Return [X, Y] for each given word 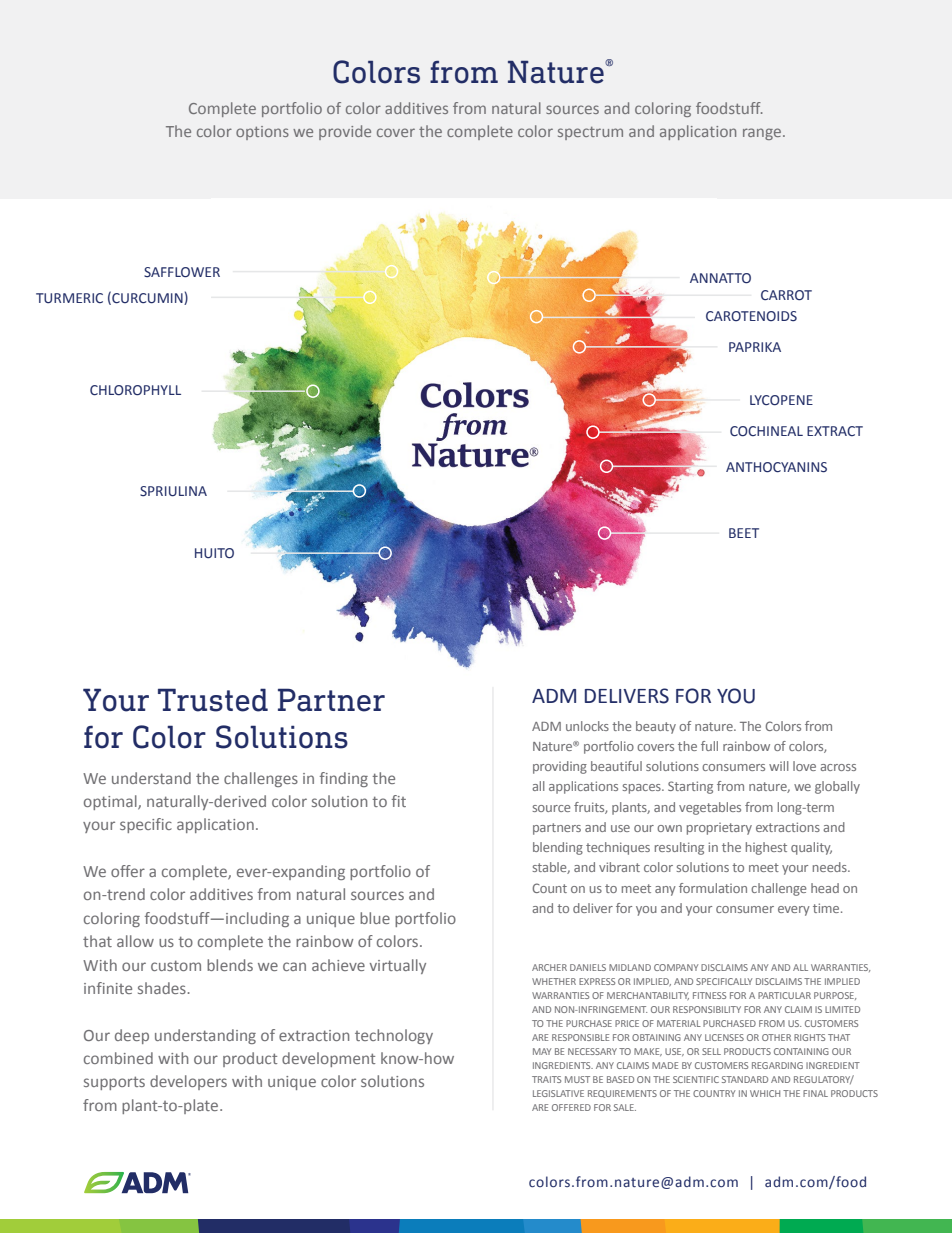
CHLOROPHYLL [135, 390]
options [262, 133]
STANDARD [745, 1079]
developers [188, 1082]
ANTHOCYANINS [776, 467]
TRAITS [546, 1079]
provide [345, 132]
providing [560, 767]
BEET [744, 533]
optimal [111, 802]
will [779, 766]
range [763, 134]
